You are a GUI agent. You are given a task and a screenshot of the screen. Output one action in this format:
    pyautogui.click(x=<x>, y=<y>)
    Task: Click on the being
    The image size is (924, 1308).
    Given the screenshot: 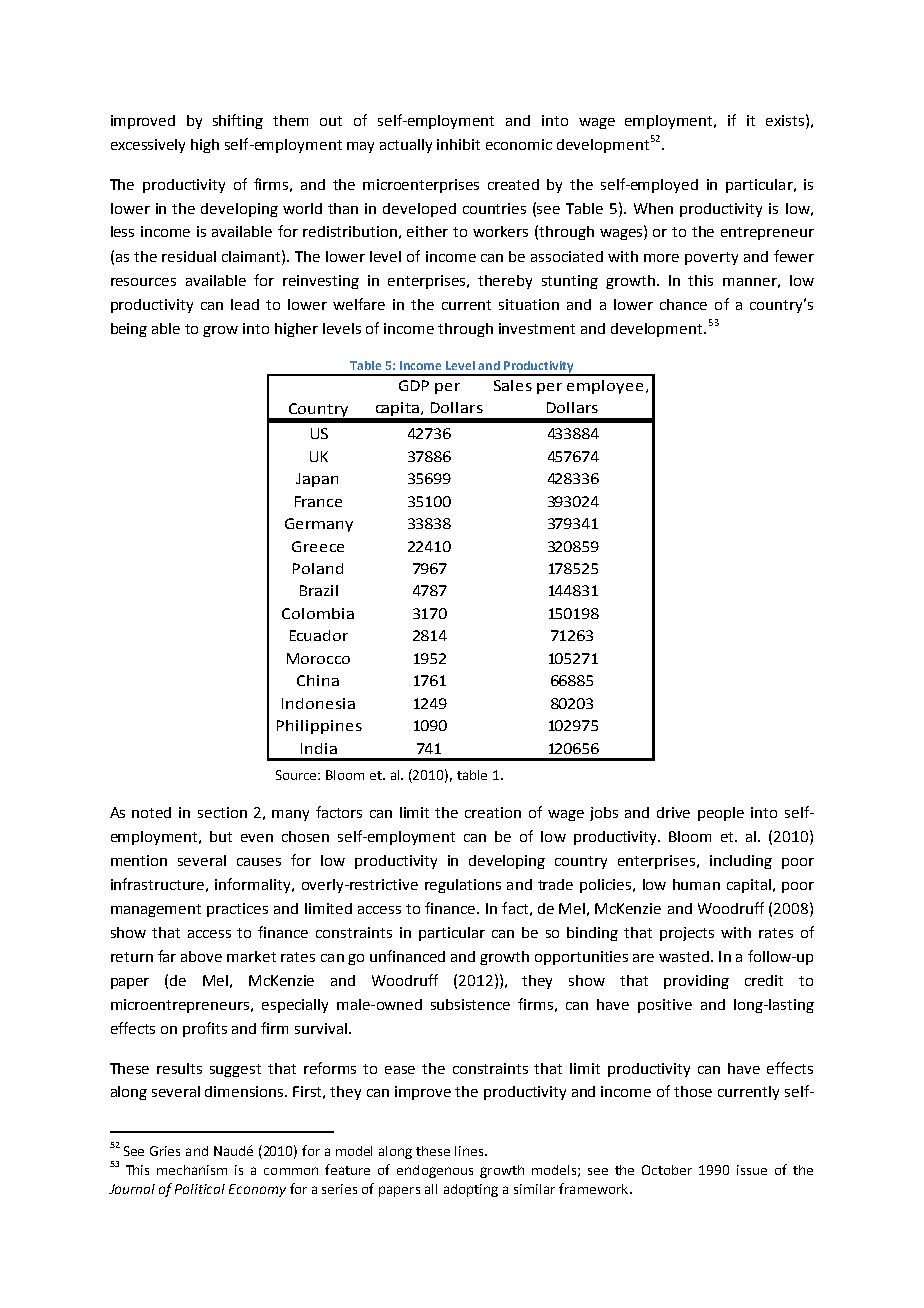 What is the action you would take?
    pyautogui.click(x=129, y=330)
